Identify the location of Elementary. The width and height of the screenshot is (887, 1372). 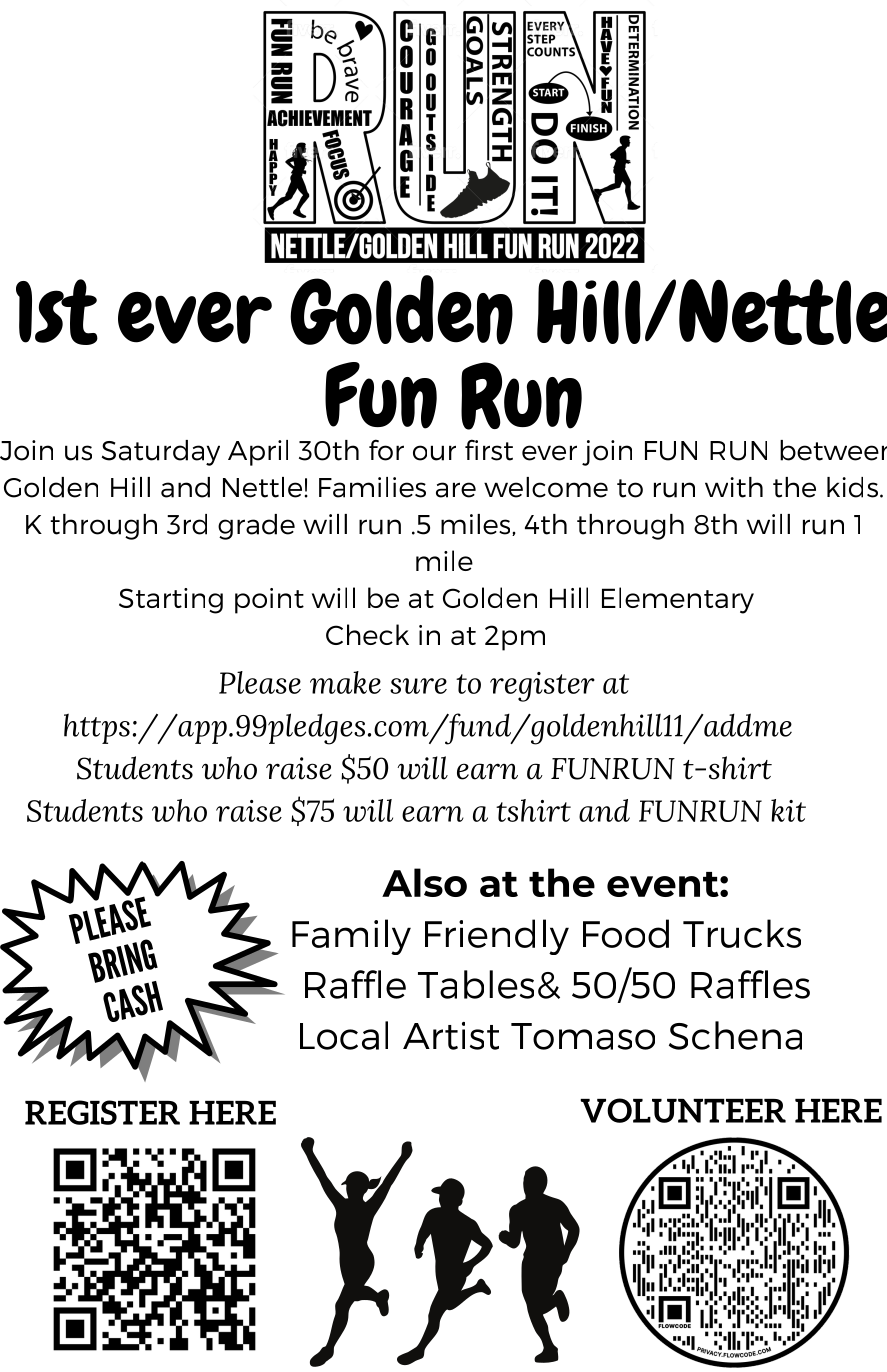
(678, 600).
